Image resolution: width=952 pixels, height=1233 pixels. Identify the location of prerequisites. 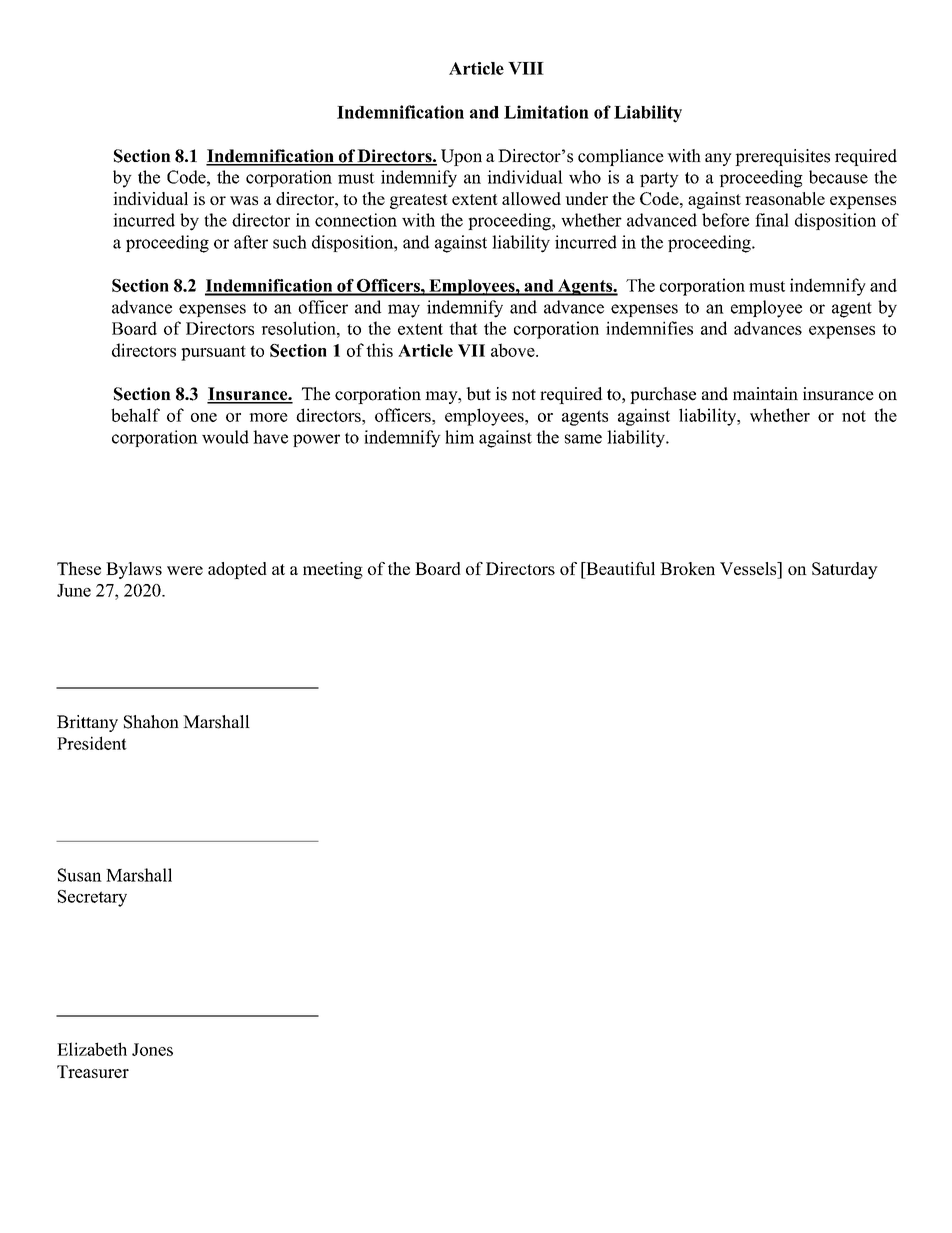
(782, 157).
